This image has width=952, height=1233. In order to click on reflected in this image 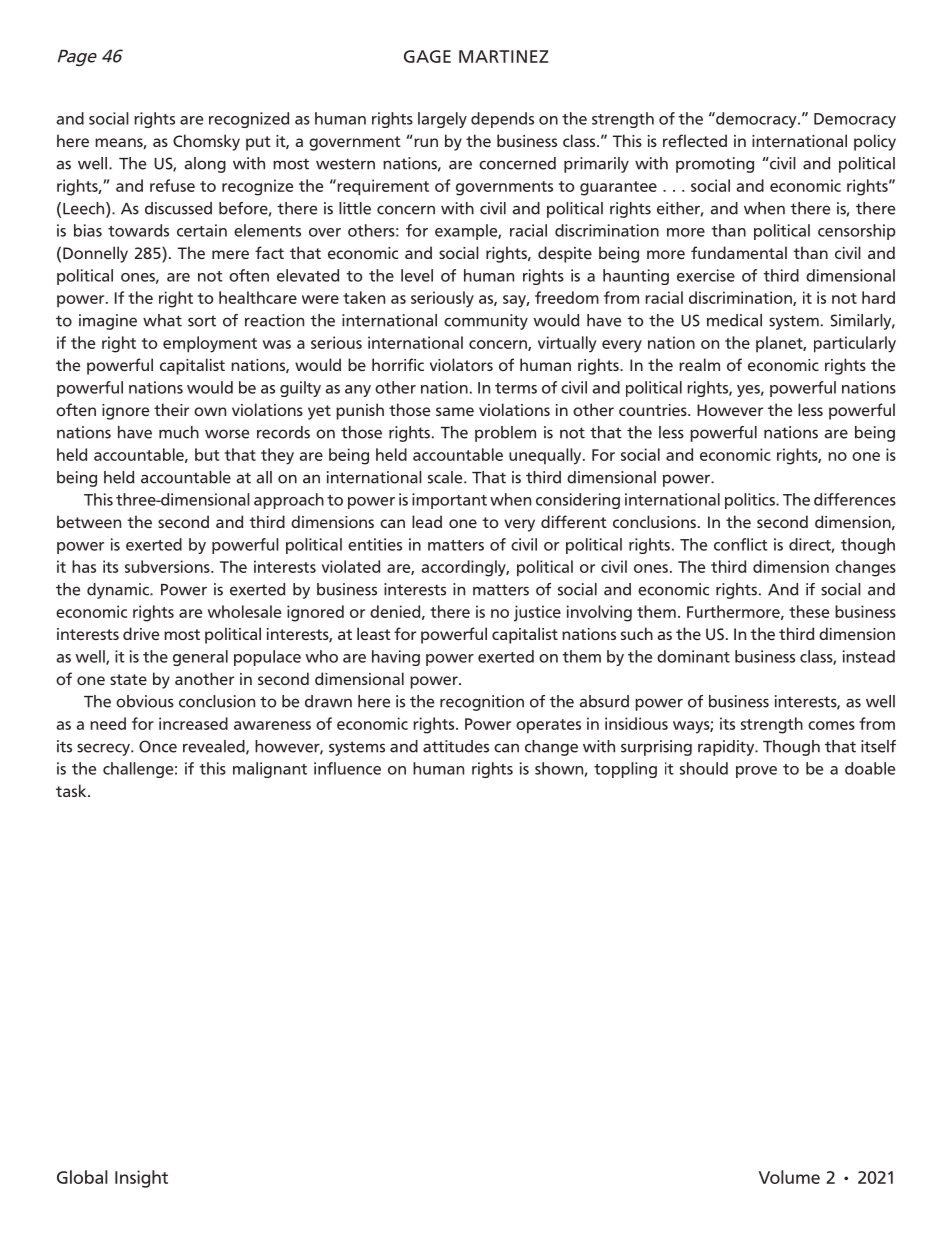, I will do `click(695, 140)`.
